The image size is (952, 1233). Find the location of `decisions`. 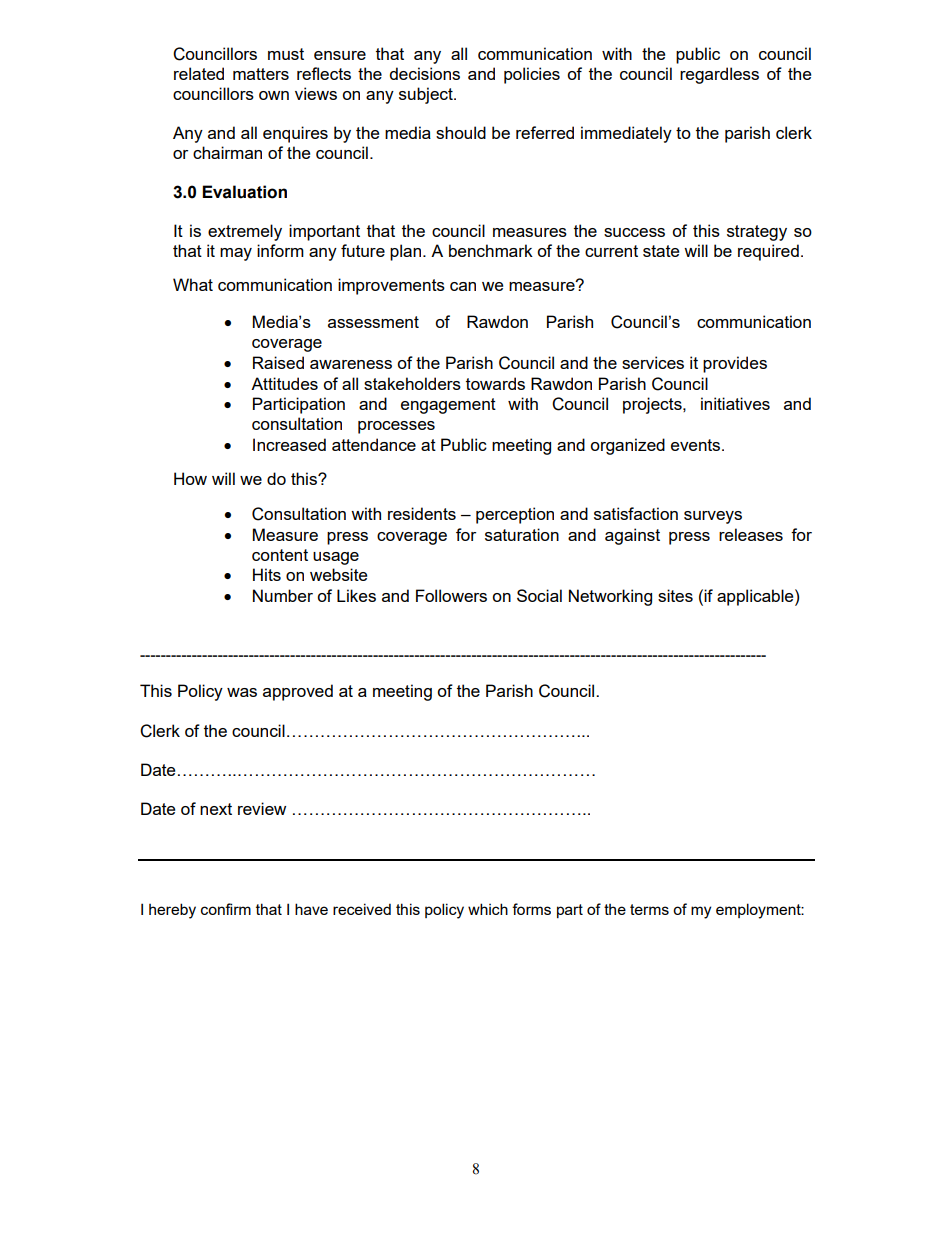

decisions is located at coordinates (424, 73).
